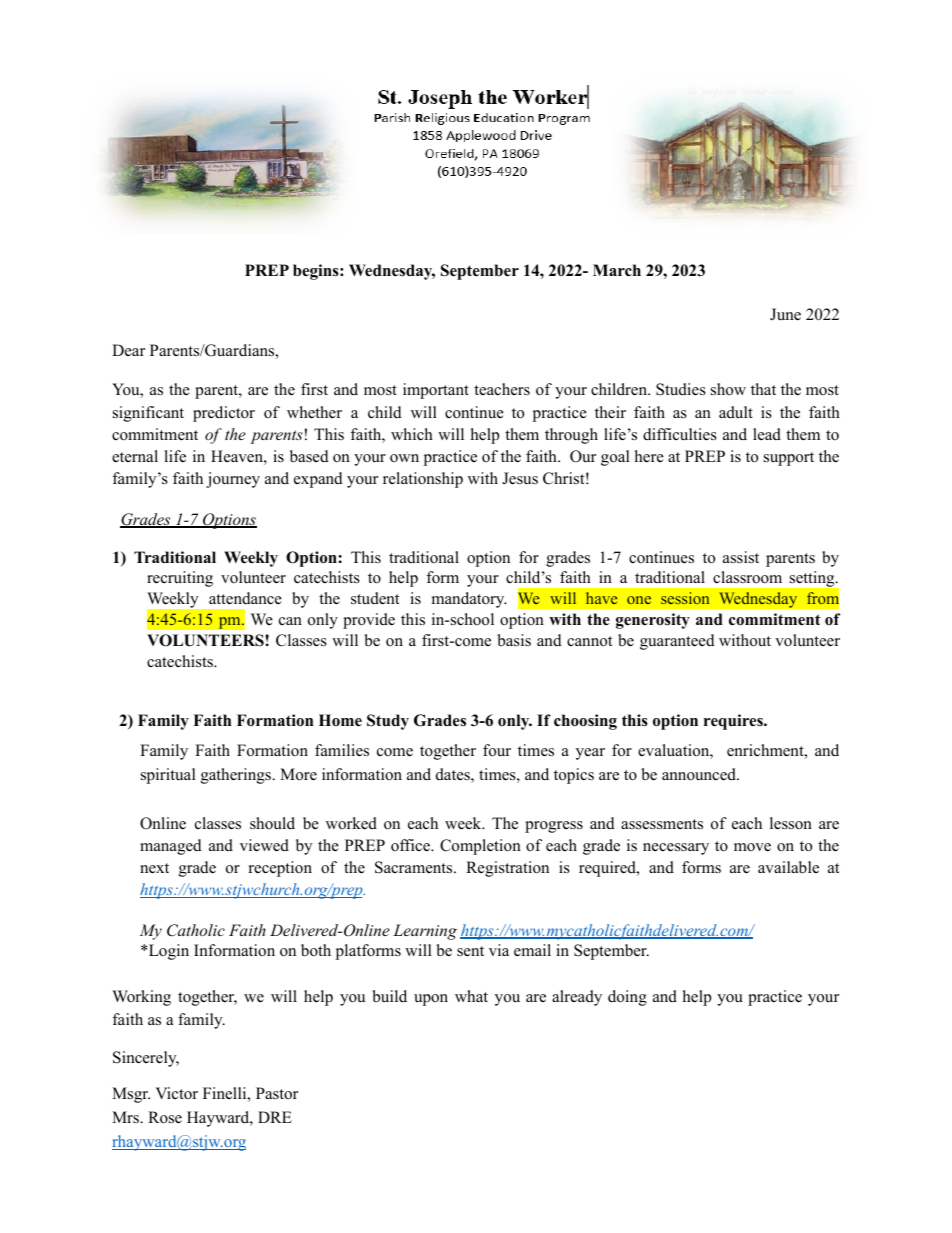 Image resolution: width=952 pixels, height=1233 pixels. I want to click on doing, so click(627, 998).
